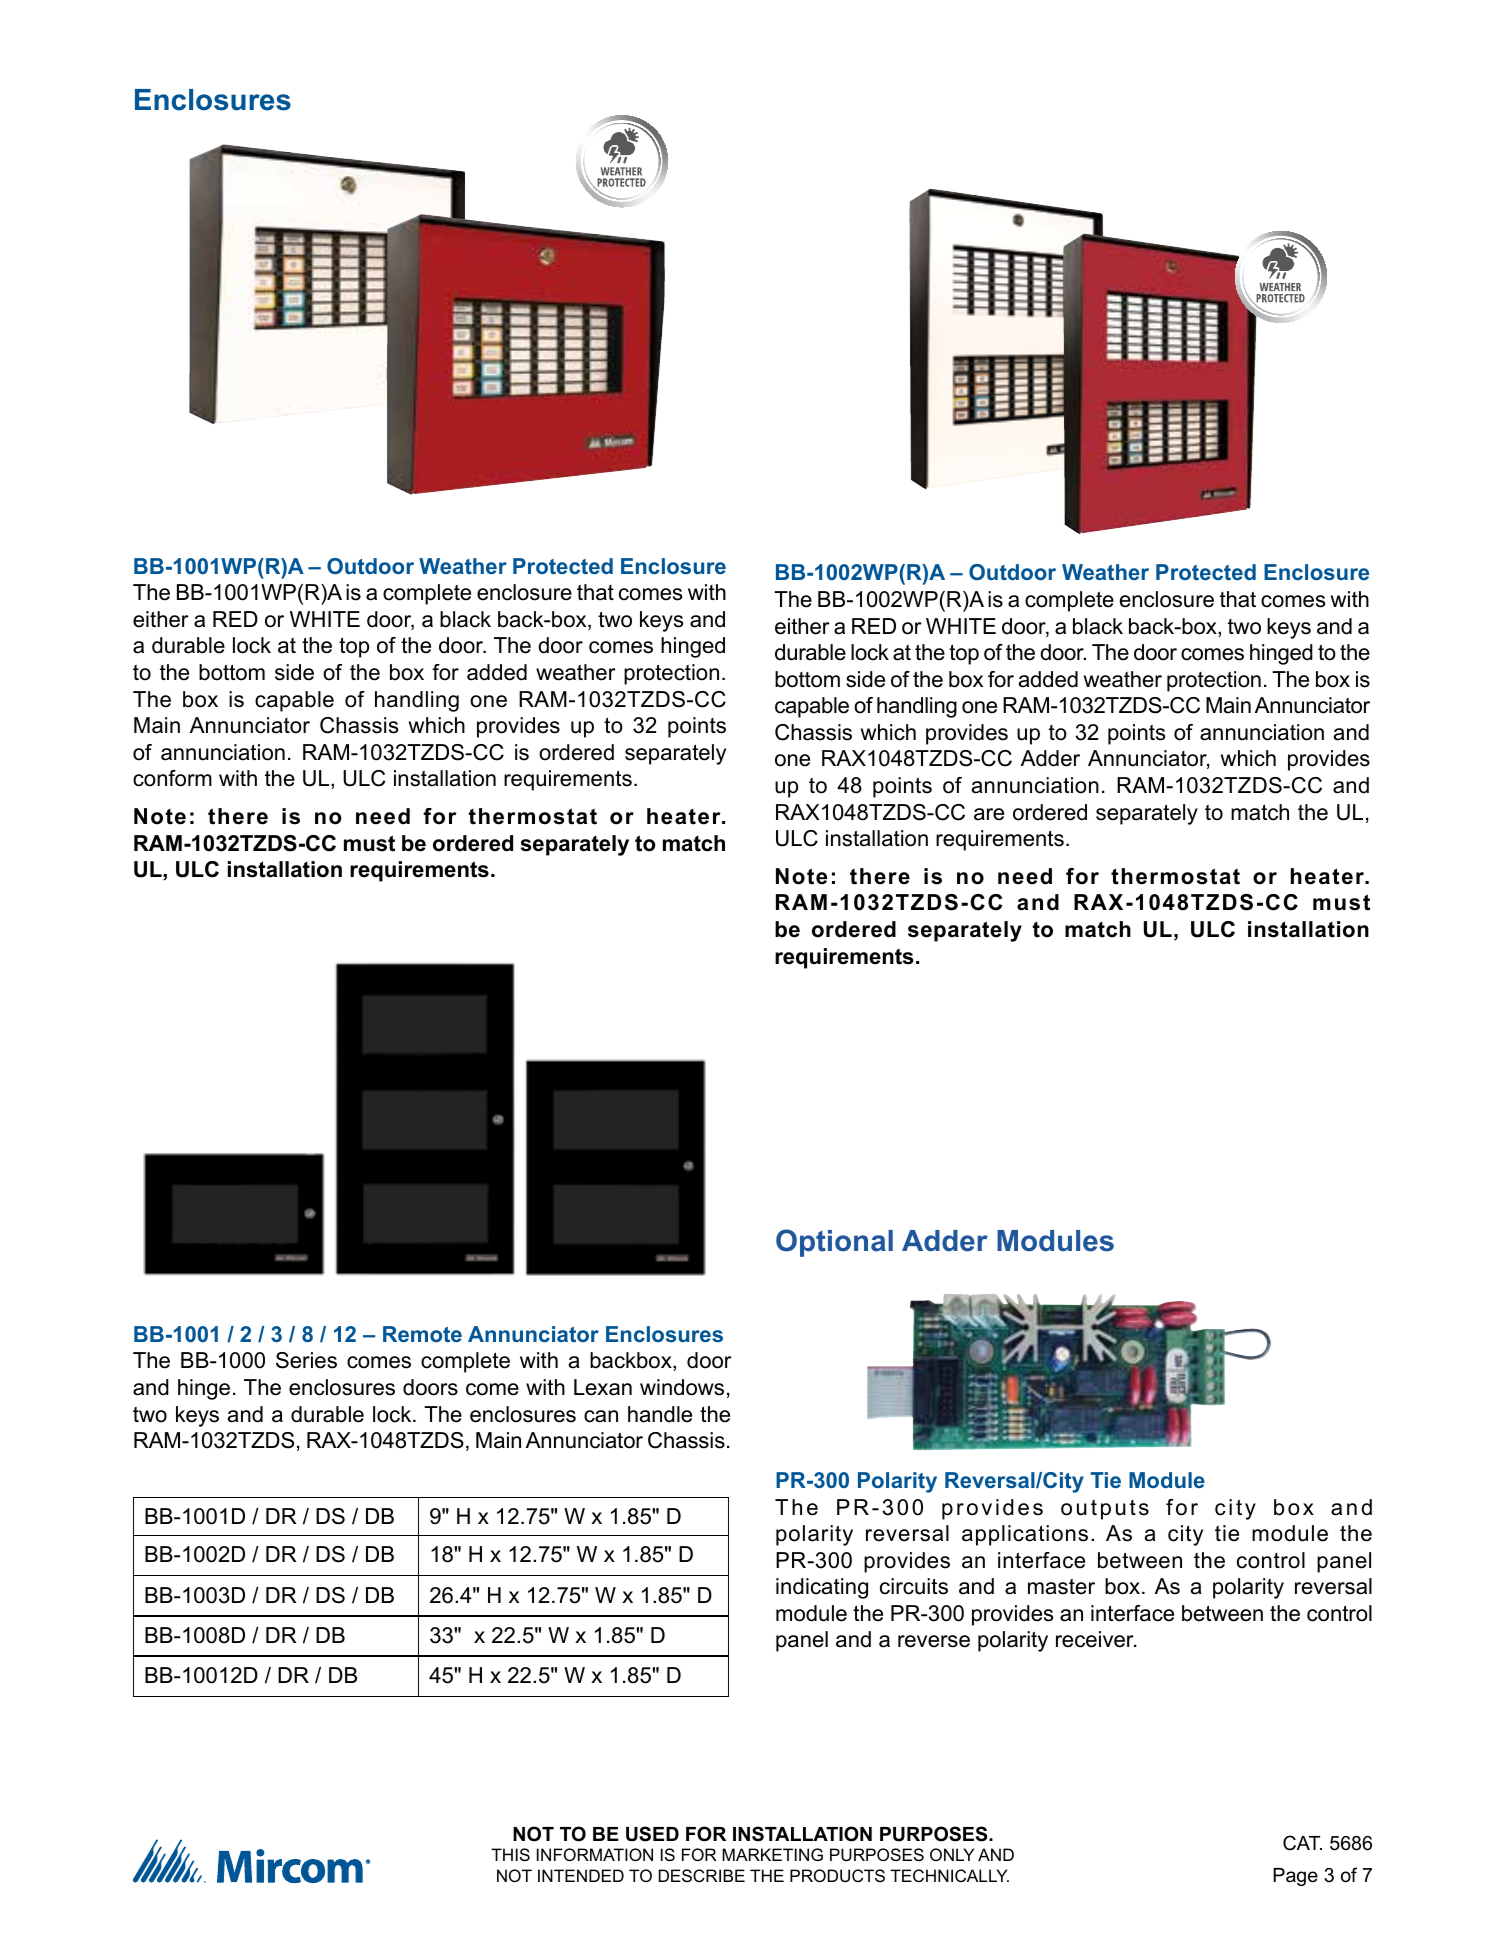 The height and width of the image is (1949, 1506). I want to click on THIS, so click(510, 1854).
